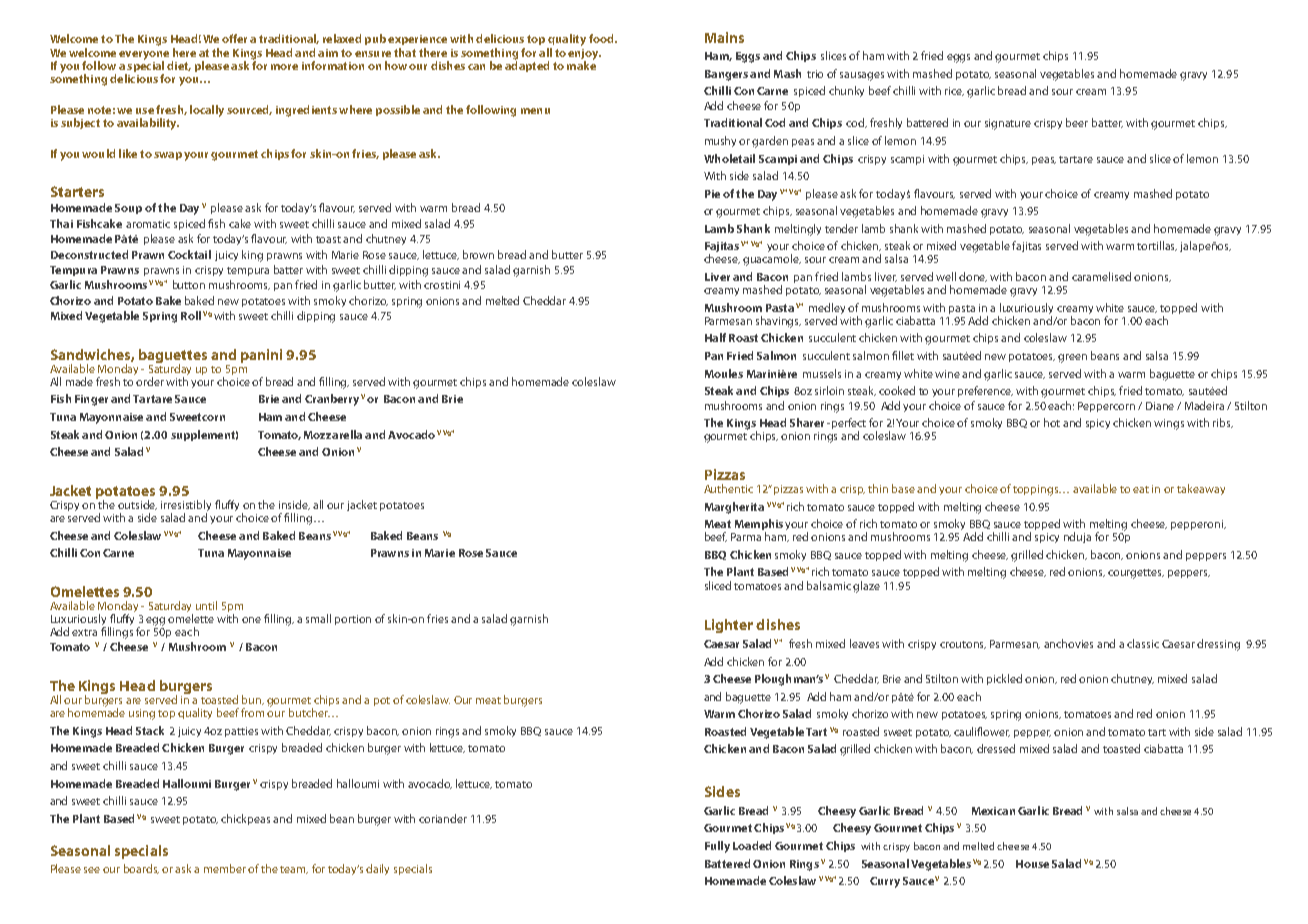  What do you see at coordinates (746, 537) in the document?
I see `Parma` at bounding box center [746, 537].
